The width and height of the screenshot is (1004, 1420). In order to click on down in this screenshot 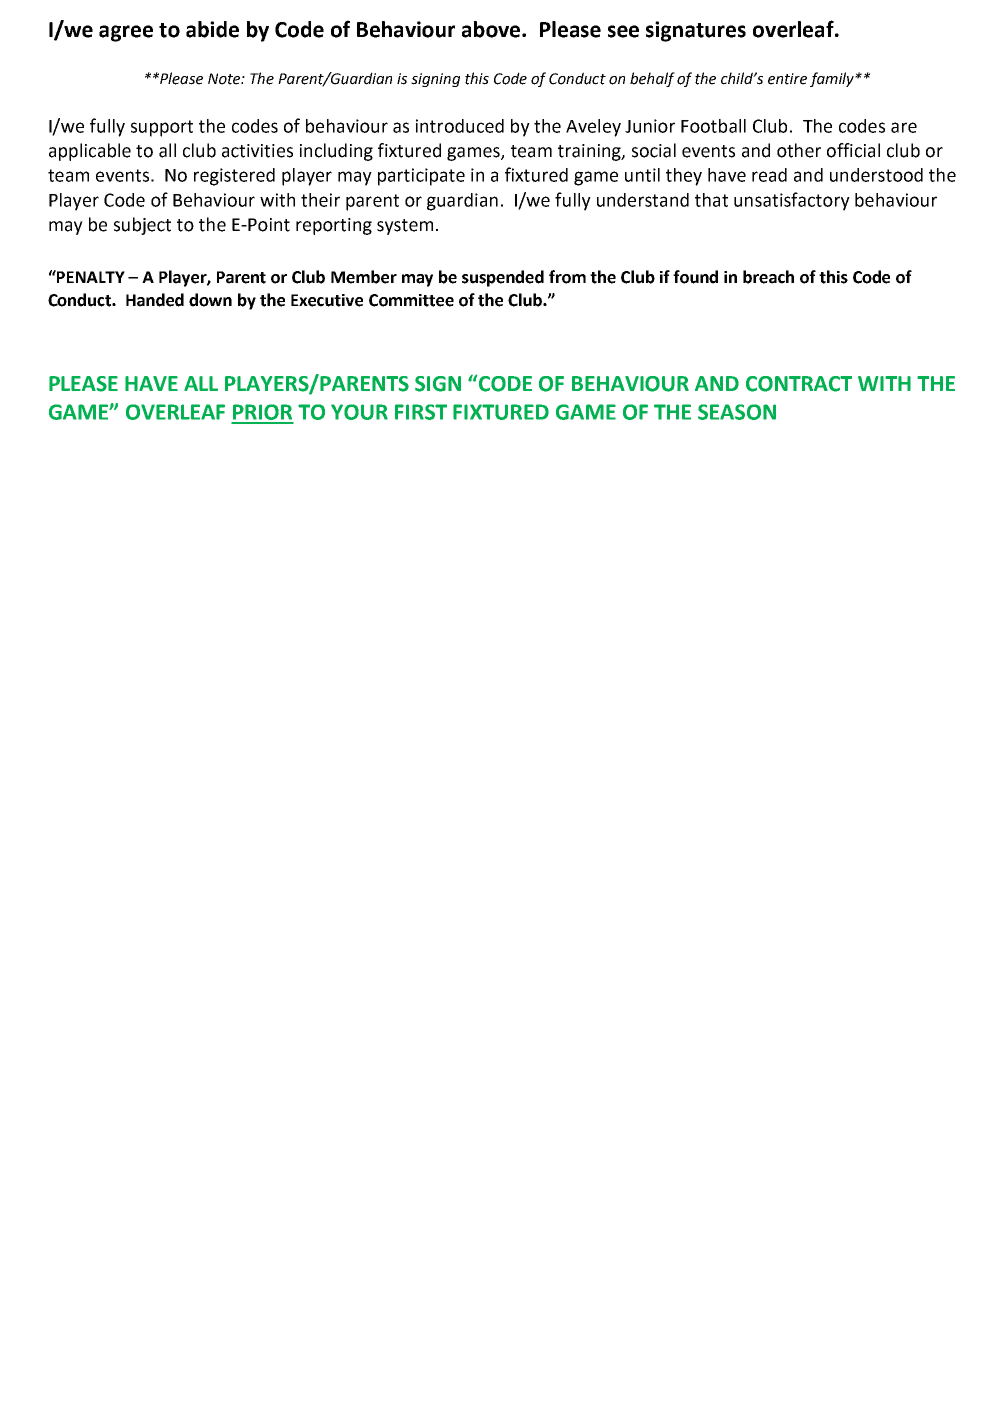, I will do `click(210, 300)`.
